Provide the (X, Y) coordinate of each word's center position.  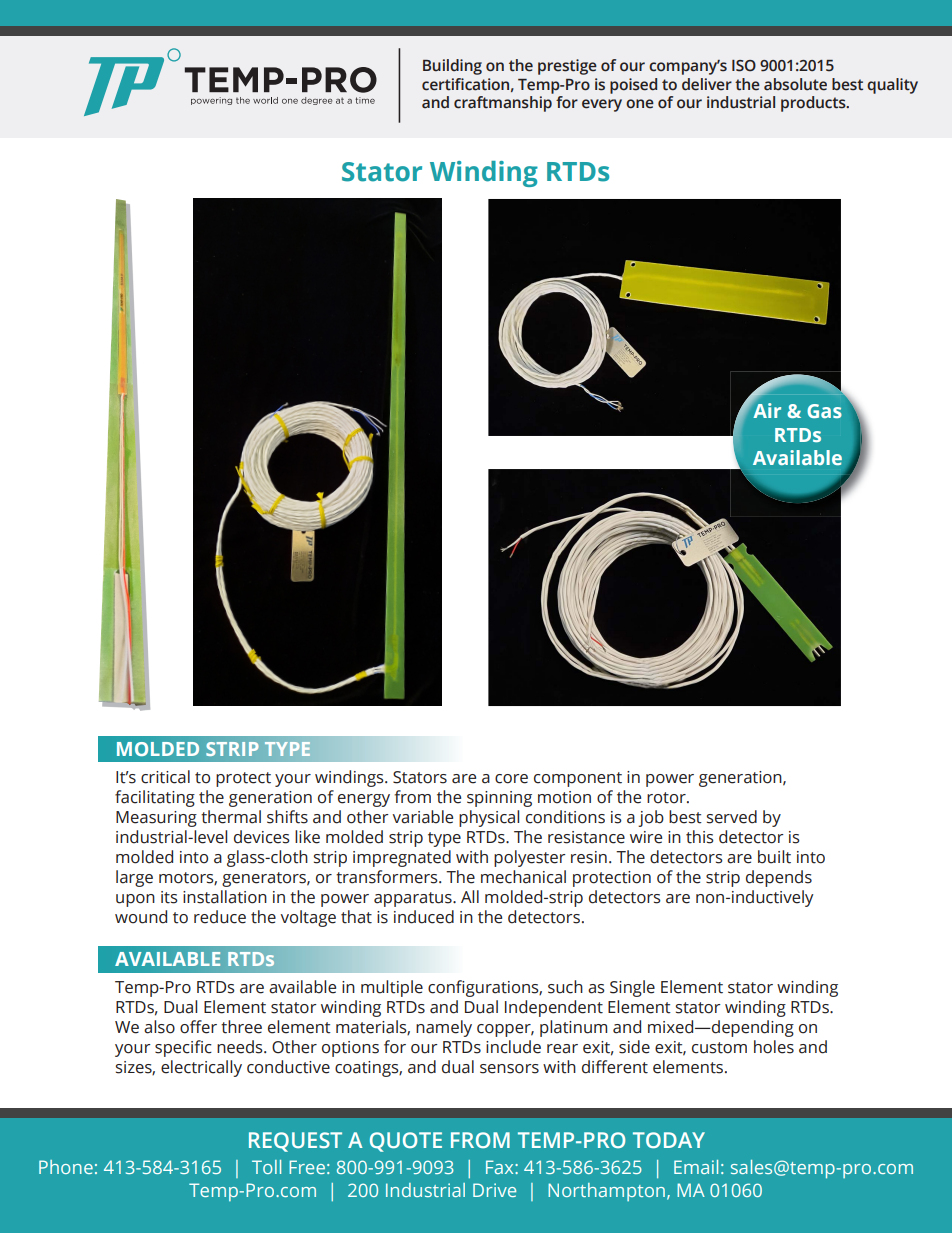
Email (696, 1167)
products (814, 104)
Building (452, 67)
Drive (494, 1190)
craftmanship (503, 104)
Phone (66, 1167)
